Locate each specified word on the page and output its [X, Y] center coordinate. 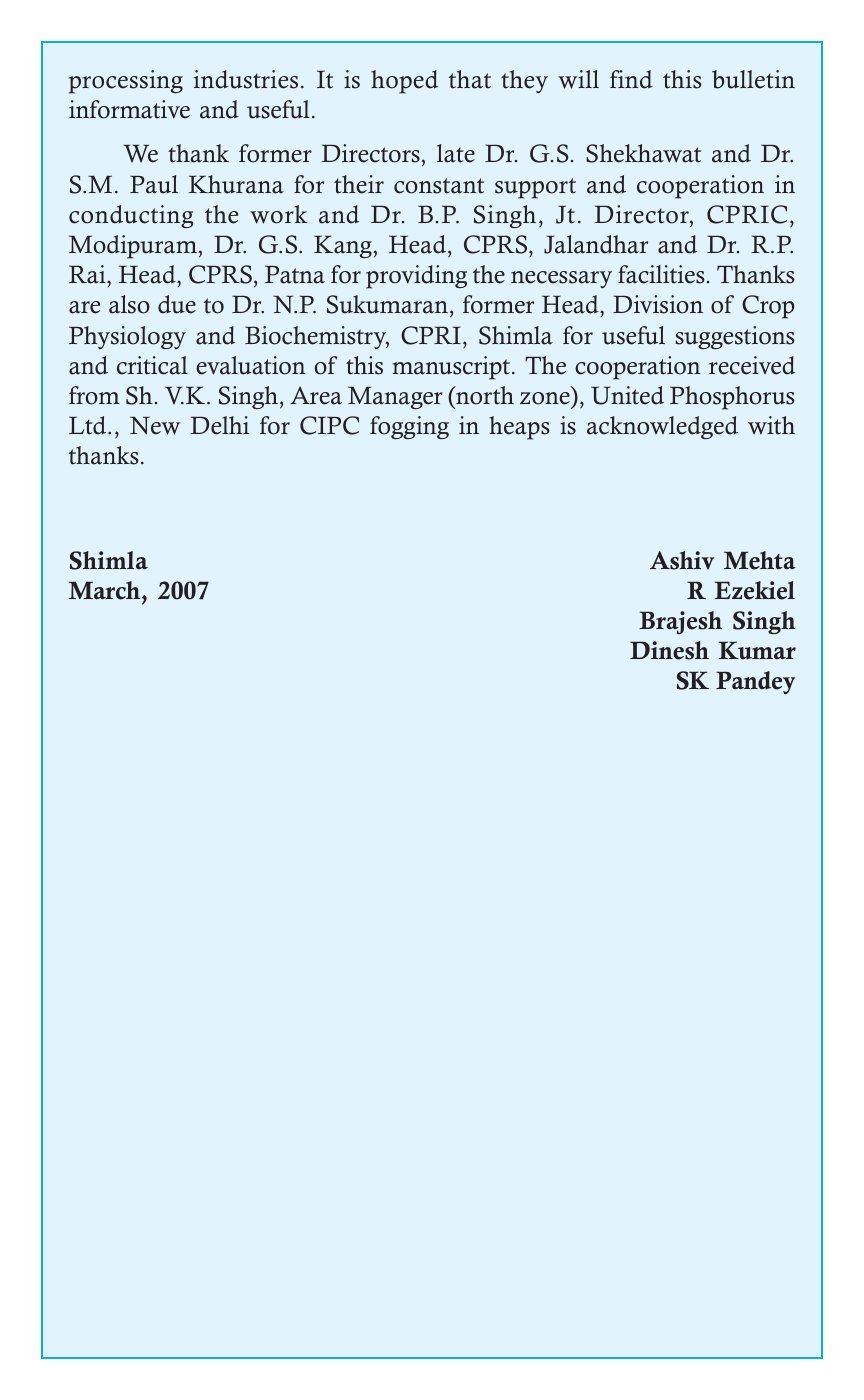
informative [129, 109]
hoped [404, 82]
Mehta [760, 560]
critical [152, 365]
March [106, 590]
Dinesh [669, 650]
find [631, 79]
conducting [131, 216]
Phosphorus [732, 398]
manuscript [451, 368]
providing [416, 277]
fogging [409, 427]
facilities [661, 274]
